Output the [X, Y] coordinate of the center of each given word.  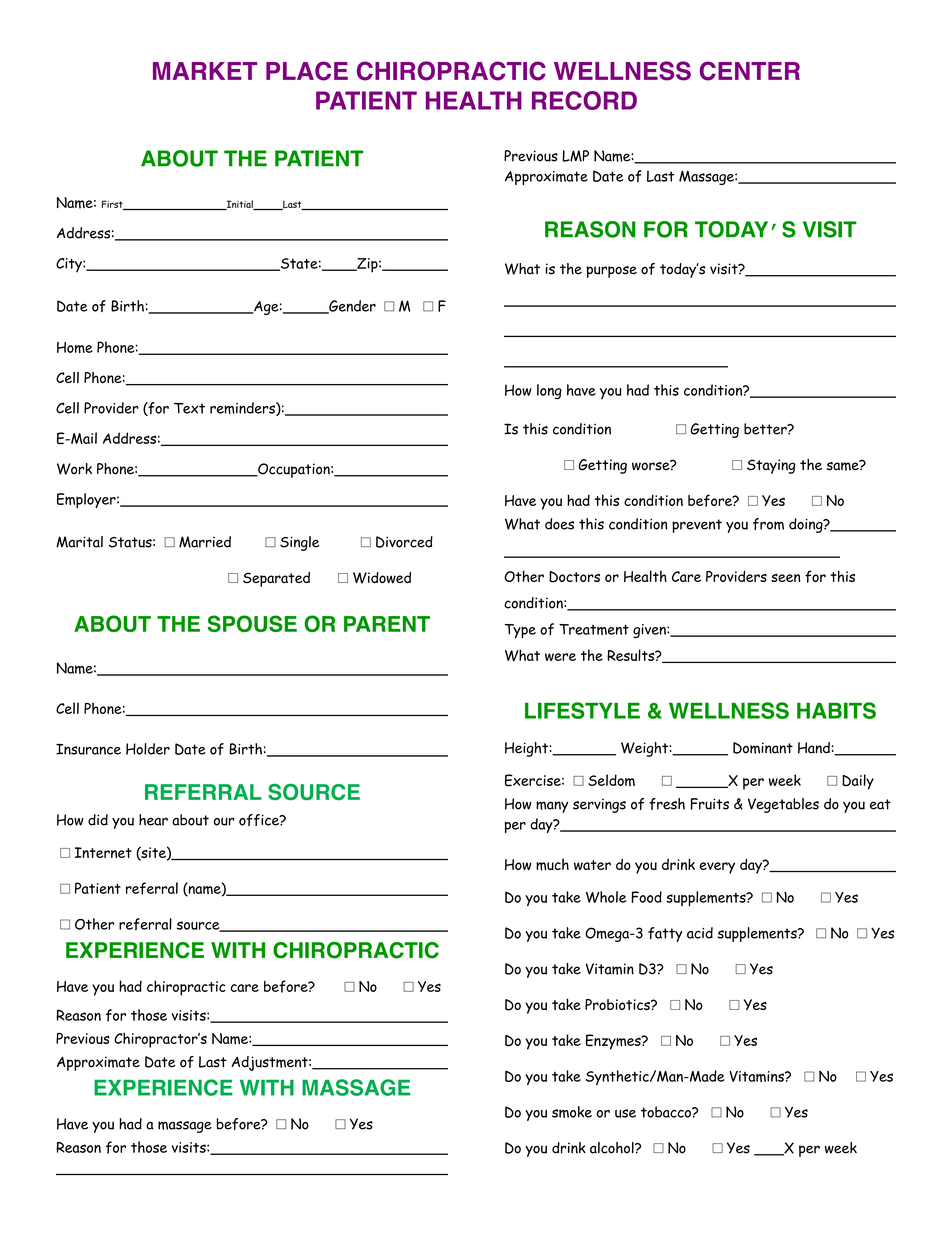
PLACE [307, 71]
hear [153, 820]
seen [786, 578]
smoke [572, 1112]
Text [189, 408]
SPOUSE [252, 623]
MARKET [205, 71]
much [552, 865]
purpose [612, 272]
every [717, 868]
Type [520, 631]
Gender [351, 307]
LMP [575, 156]
